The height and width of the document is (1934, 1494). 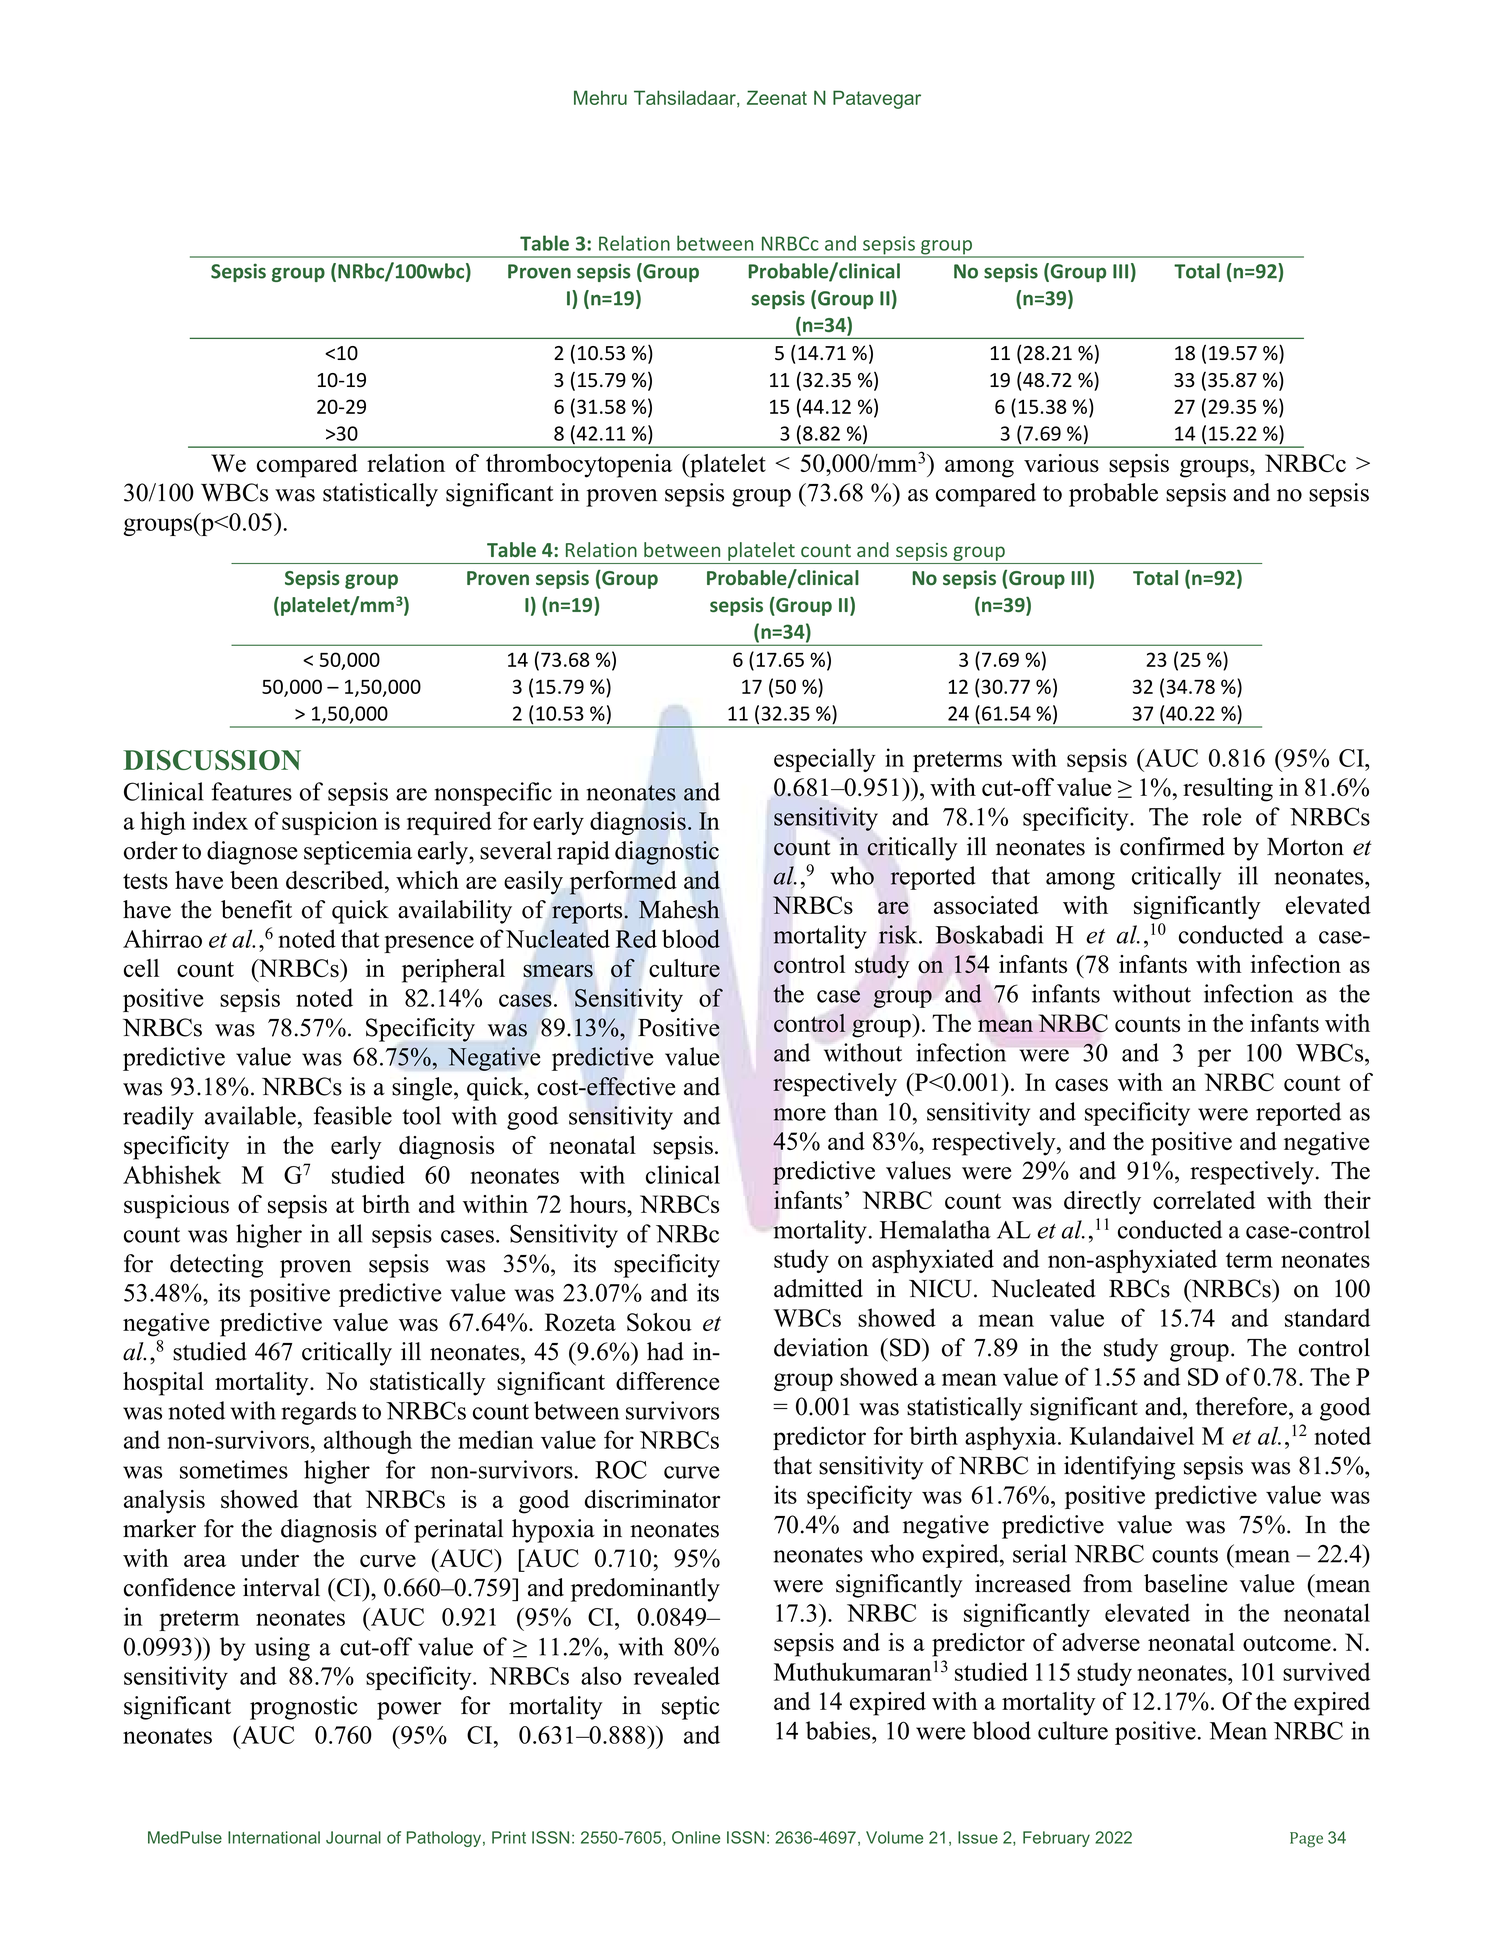 What do you see at coordinates (799, 1114) in the document?
I see `more` at bounding box center [799, 1114].
